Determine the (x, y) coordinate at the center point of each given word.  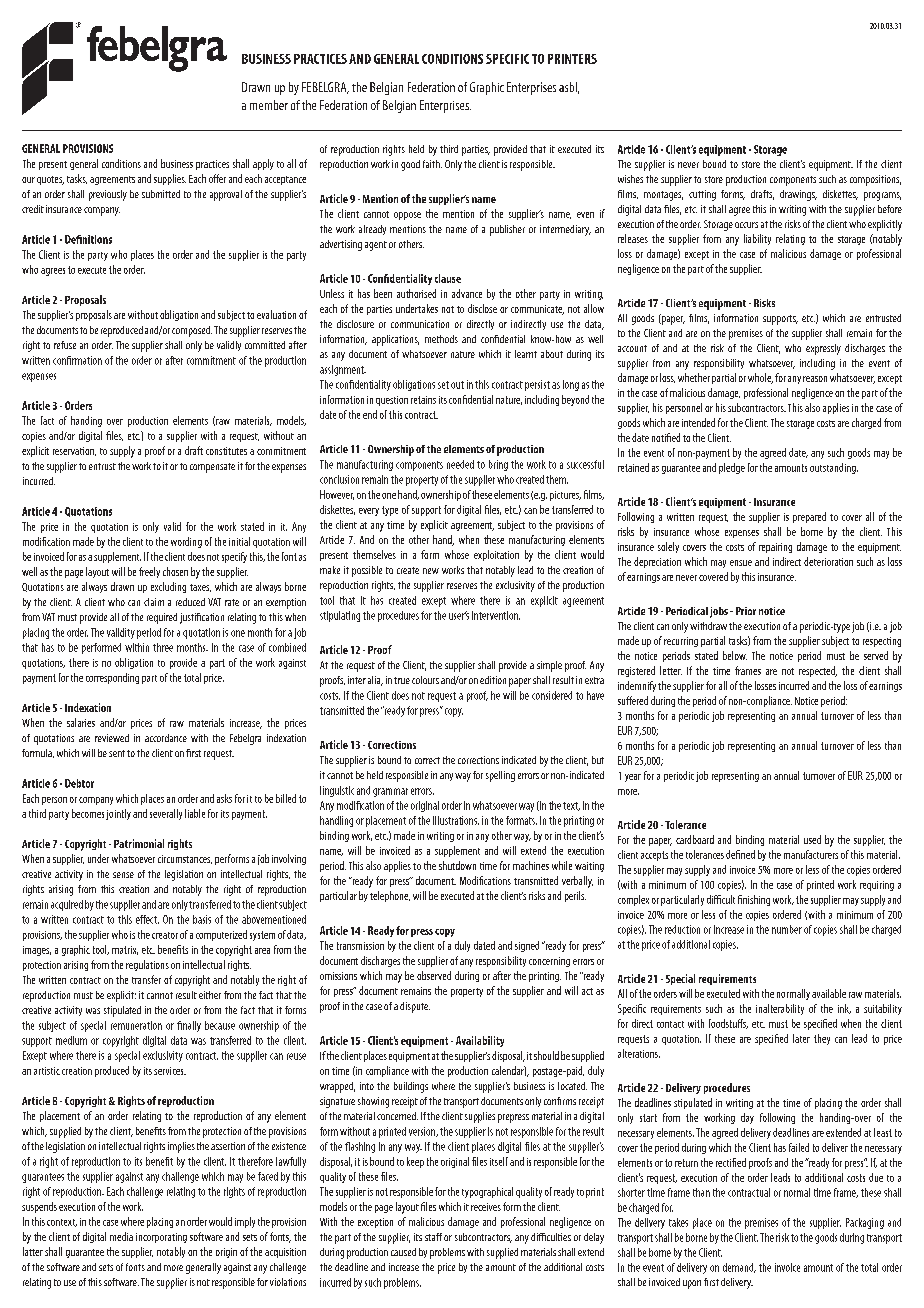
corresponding (112, 678)
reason (815, 379)
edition (493, 680)
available (829, 993)
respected (818, 671)
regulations (147, 965)
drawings (798, 195)
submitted (161, 194)
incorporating (161, 1238)
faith (432, 164)
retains (423, 400)
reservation (74, 451)
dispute (415, 1007)
